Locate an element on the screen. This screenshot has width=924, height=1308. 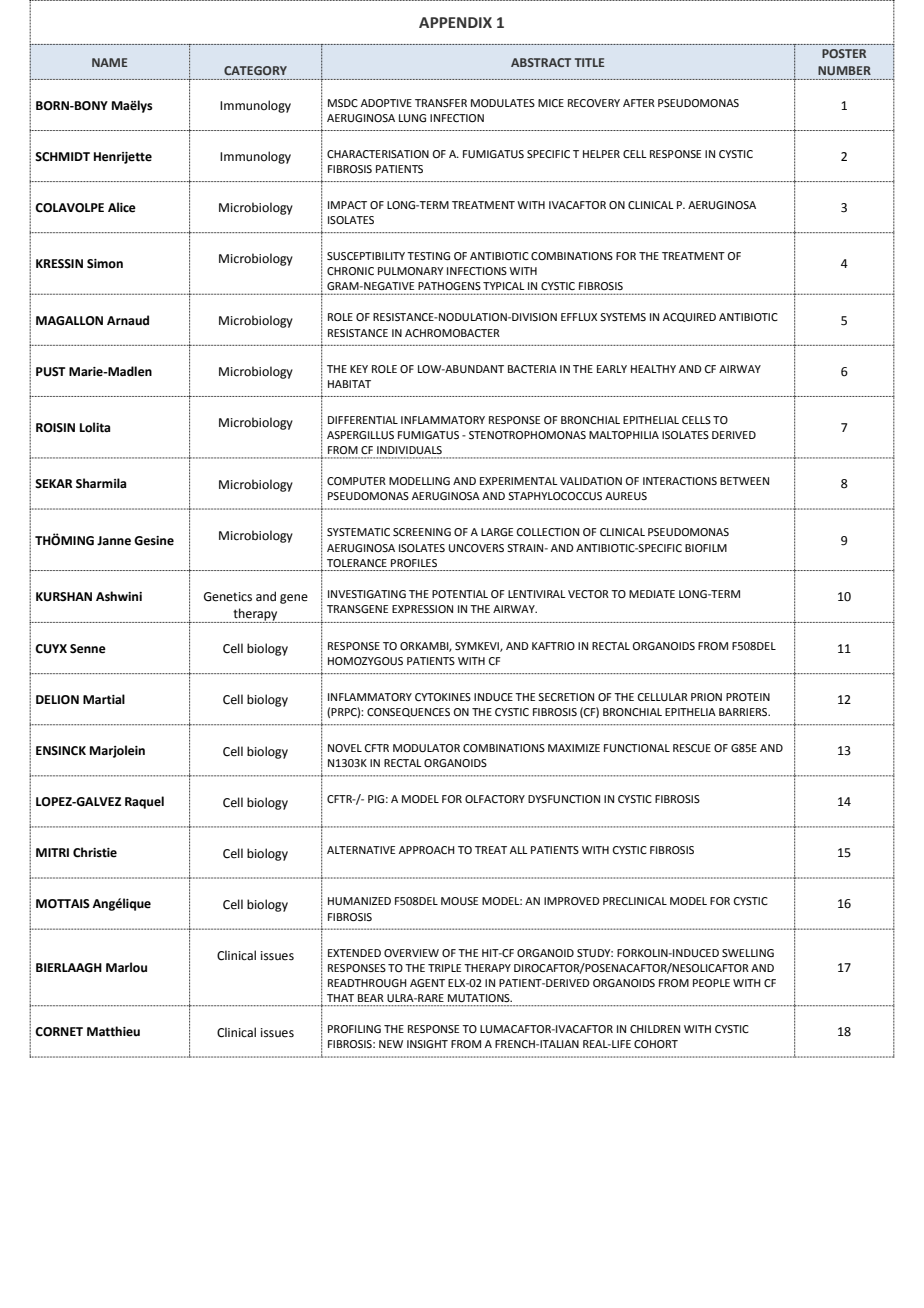
Matthieu is located at coordinates (113, 1031).
